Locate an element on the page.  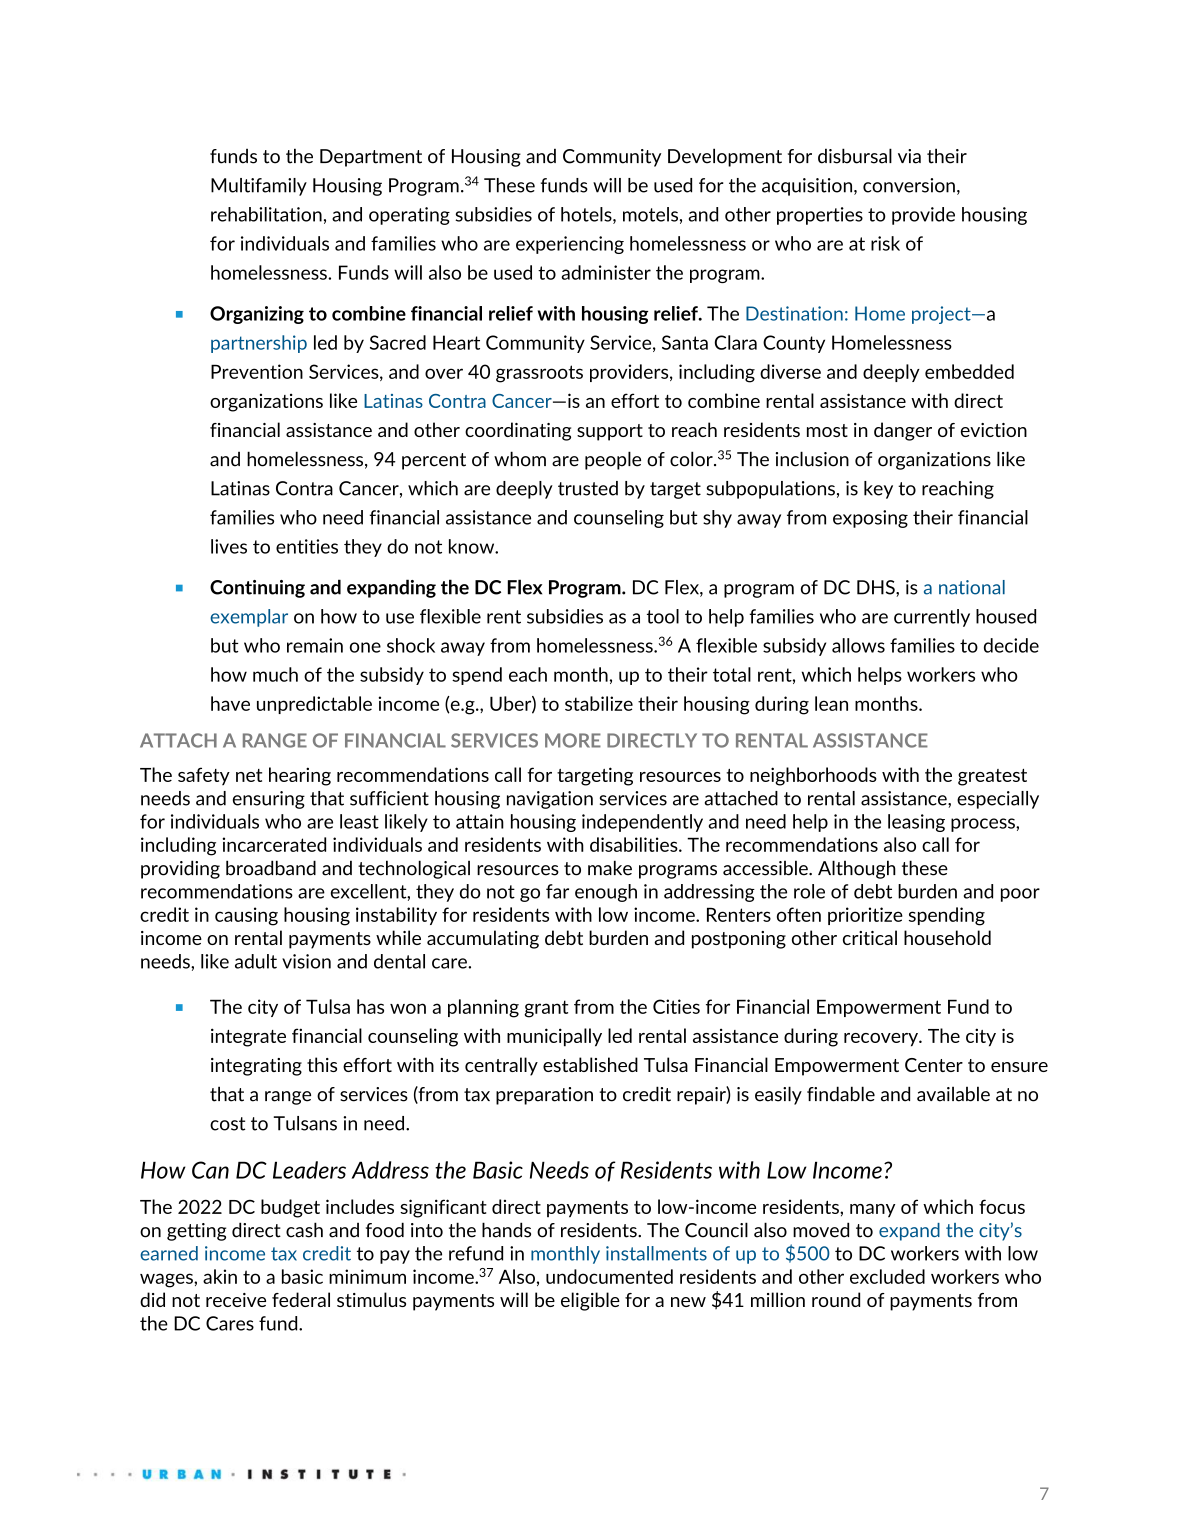
undocumented is located at coordinates (609, 1276).
